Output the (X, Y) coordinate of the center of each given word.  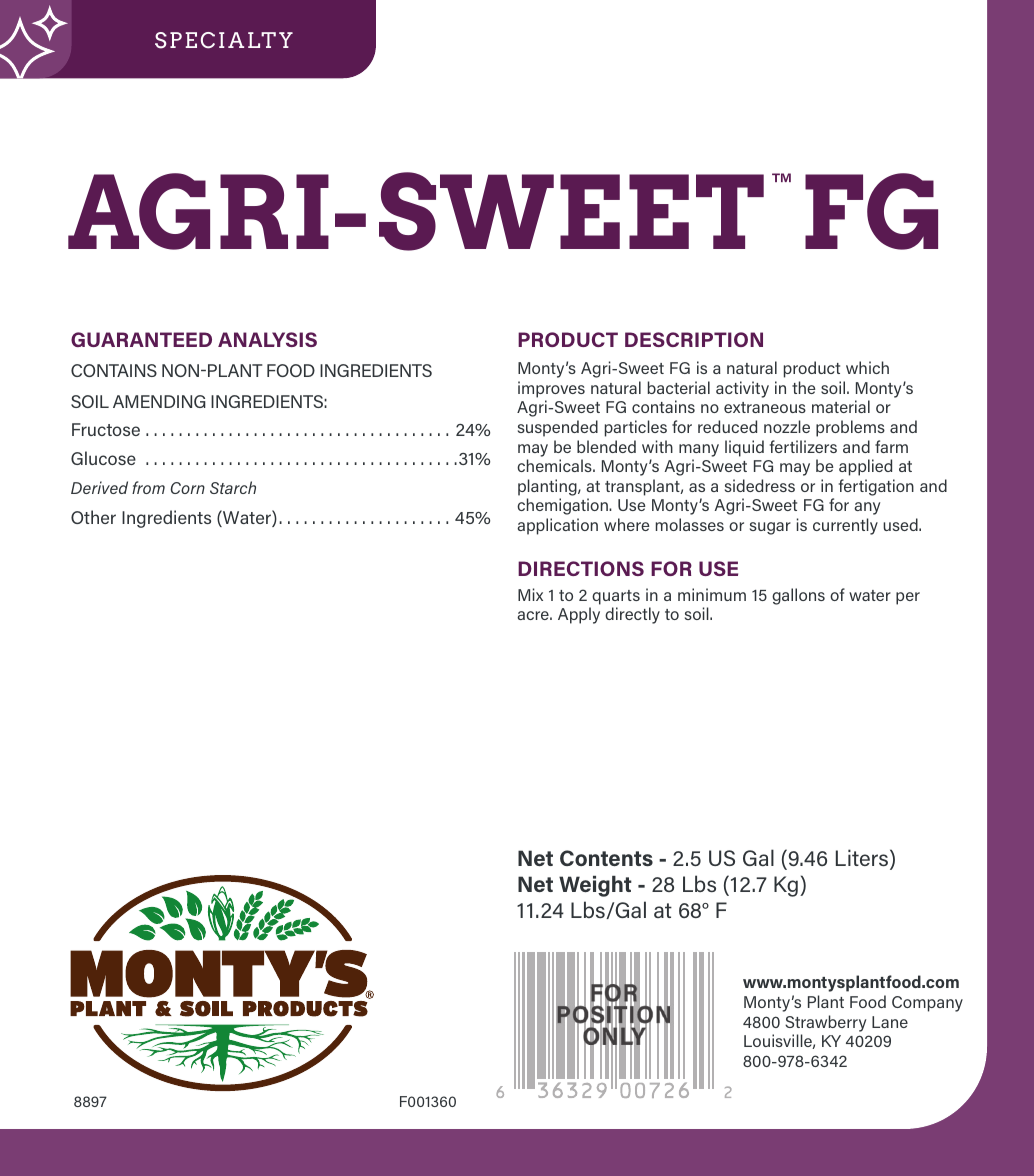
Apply (579, 615)
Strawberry (825, 1023)
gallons (798, 596)
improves (551, 389)
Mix (530, 594)
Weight (595, 886)
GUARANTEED (141, 339)
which (867, 367)
